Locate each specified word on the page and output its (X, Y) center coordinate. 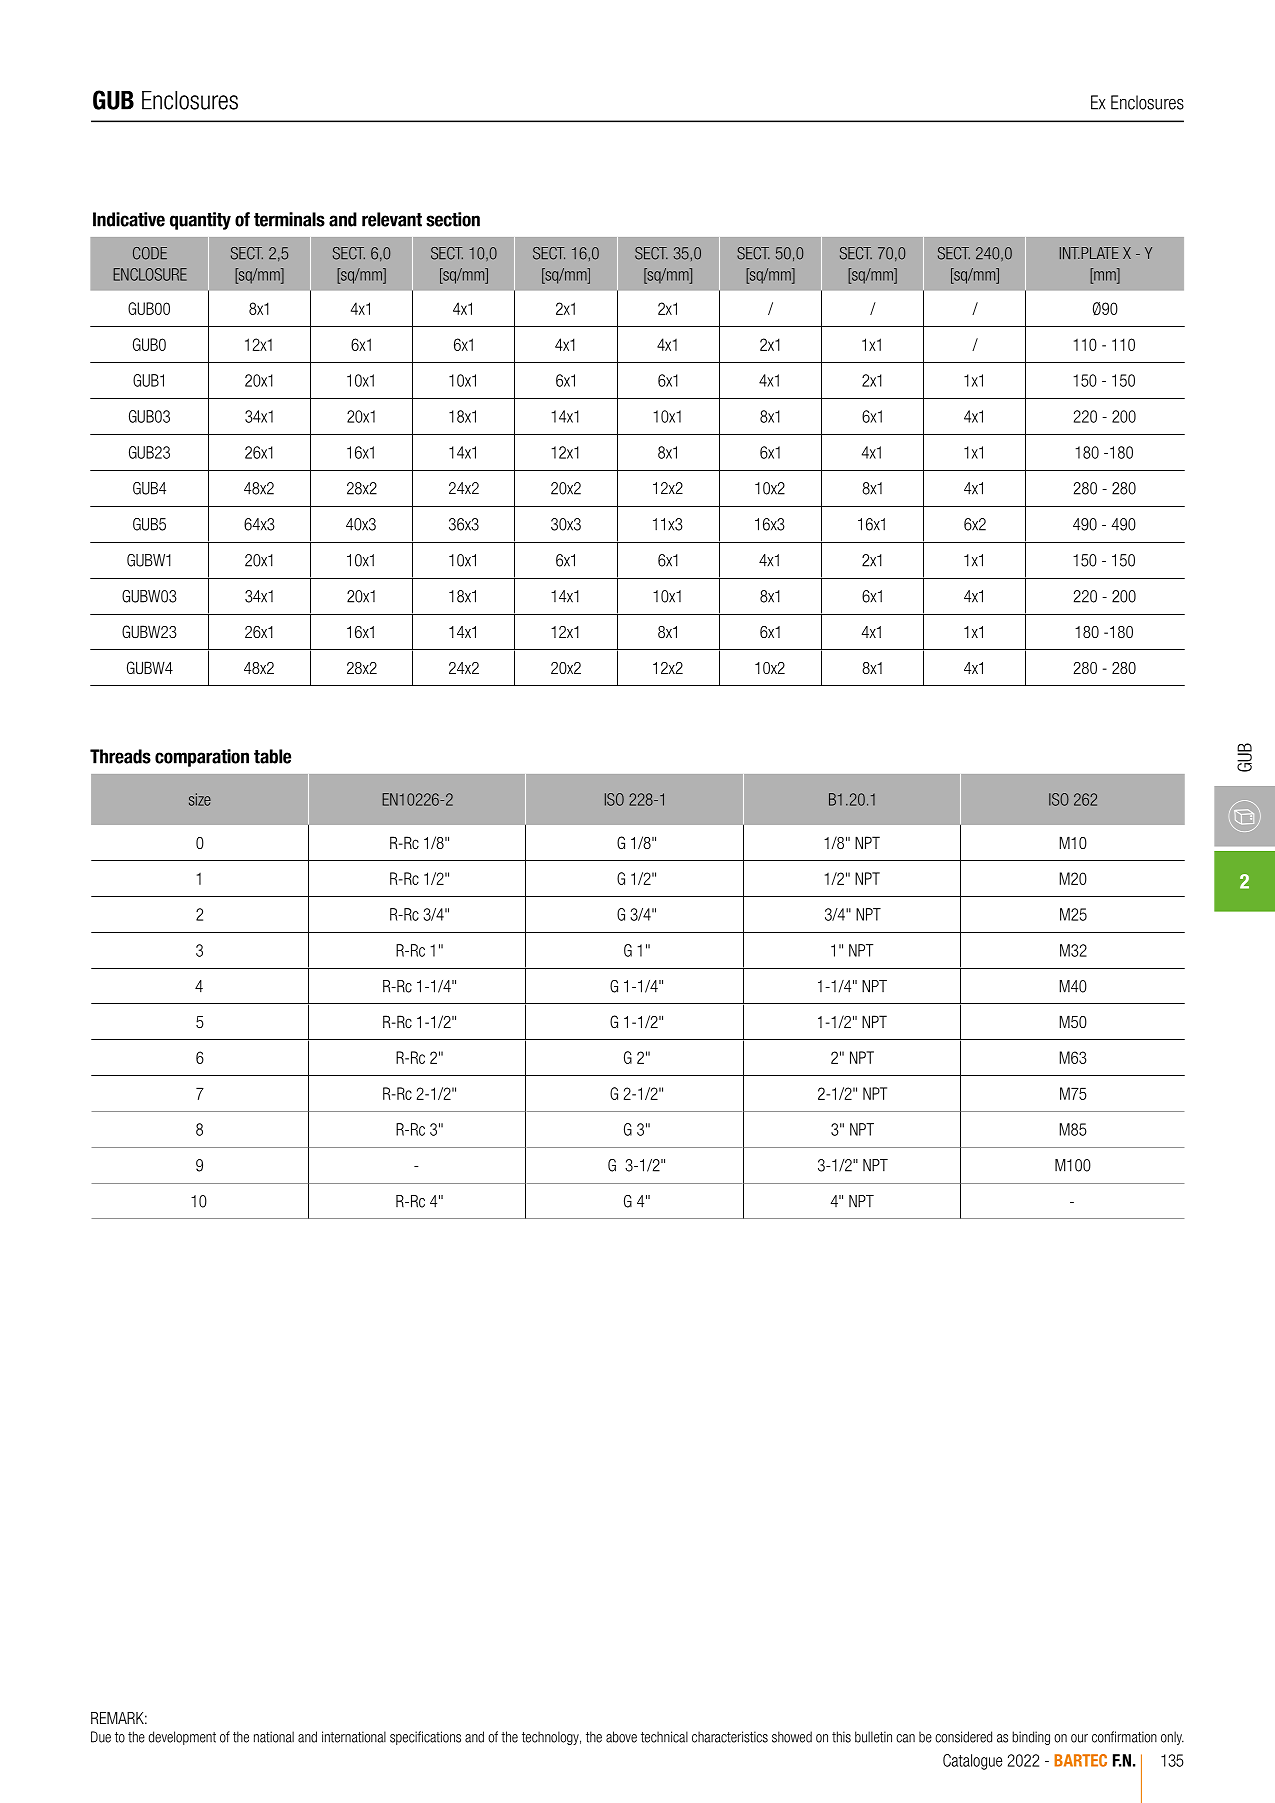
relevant (392, 219)
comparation (202, 758)
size (200, 799)
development (182, 1738)
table (272, 756)
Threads (120, 756)
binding (1031, 1738)
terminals (289, 219)
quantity (200, 221)
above (621, 1737)
